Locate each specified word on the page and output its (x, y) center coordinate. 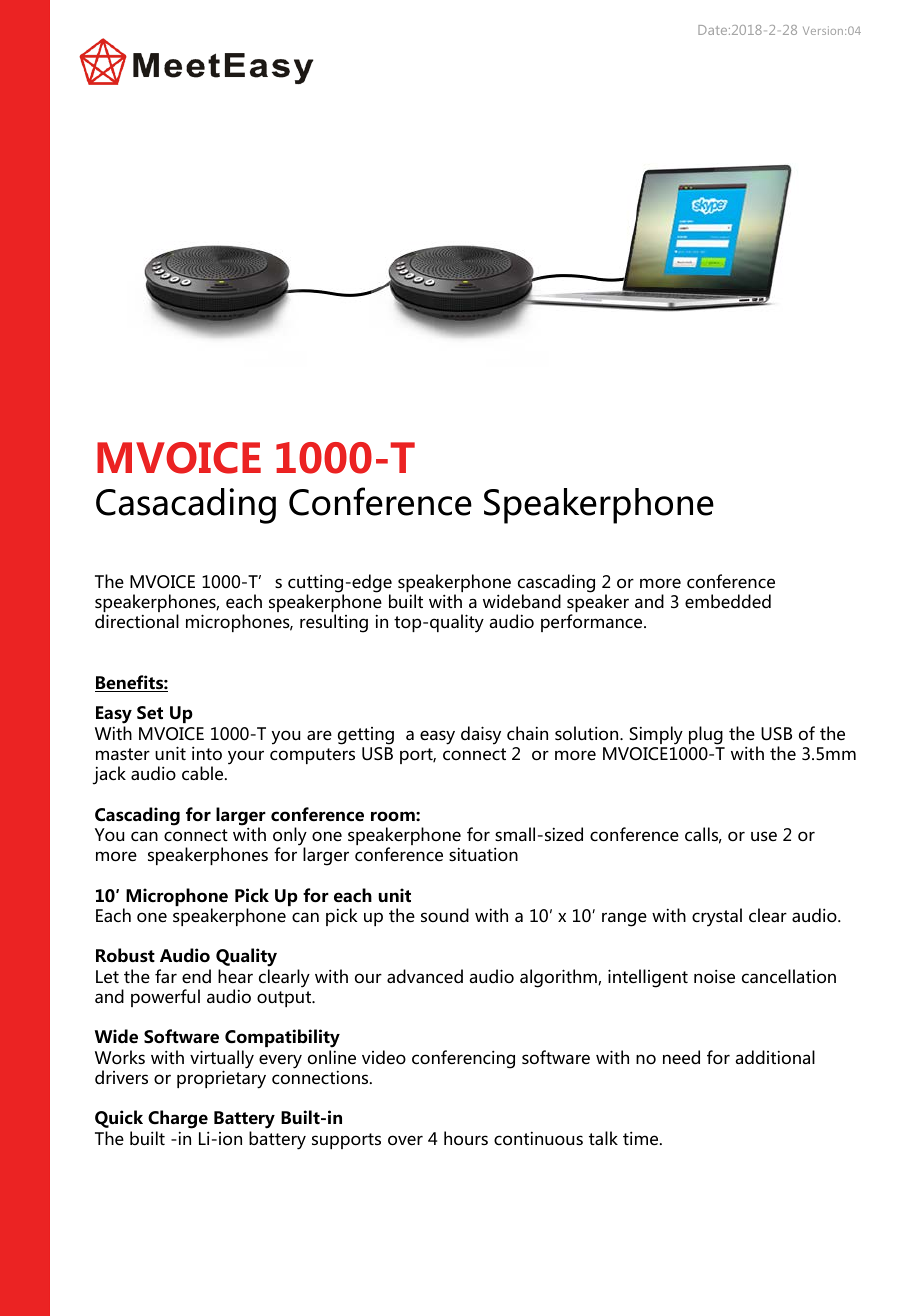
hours (466, 1138)
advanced (425, 976)
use (764, 836)
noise (714, 976)
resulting (334, 623)
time (642, 1138)
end (196, 976)
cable (204, 773)
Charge (178, 1121)
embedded (728, 601)
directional (137, 621)
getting (366, 736)
